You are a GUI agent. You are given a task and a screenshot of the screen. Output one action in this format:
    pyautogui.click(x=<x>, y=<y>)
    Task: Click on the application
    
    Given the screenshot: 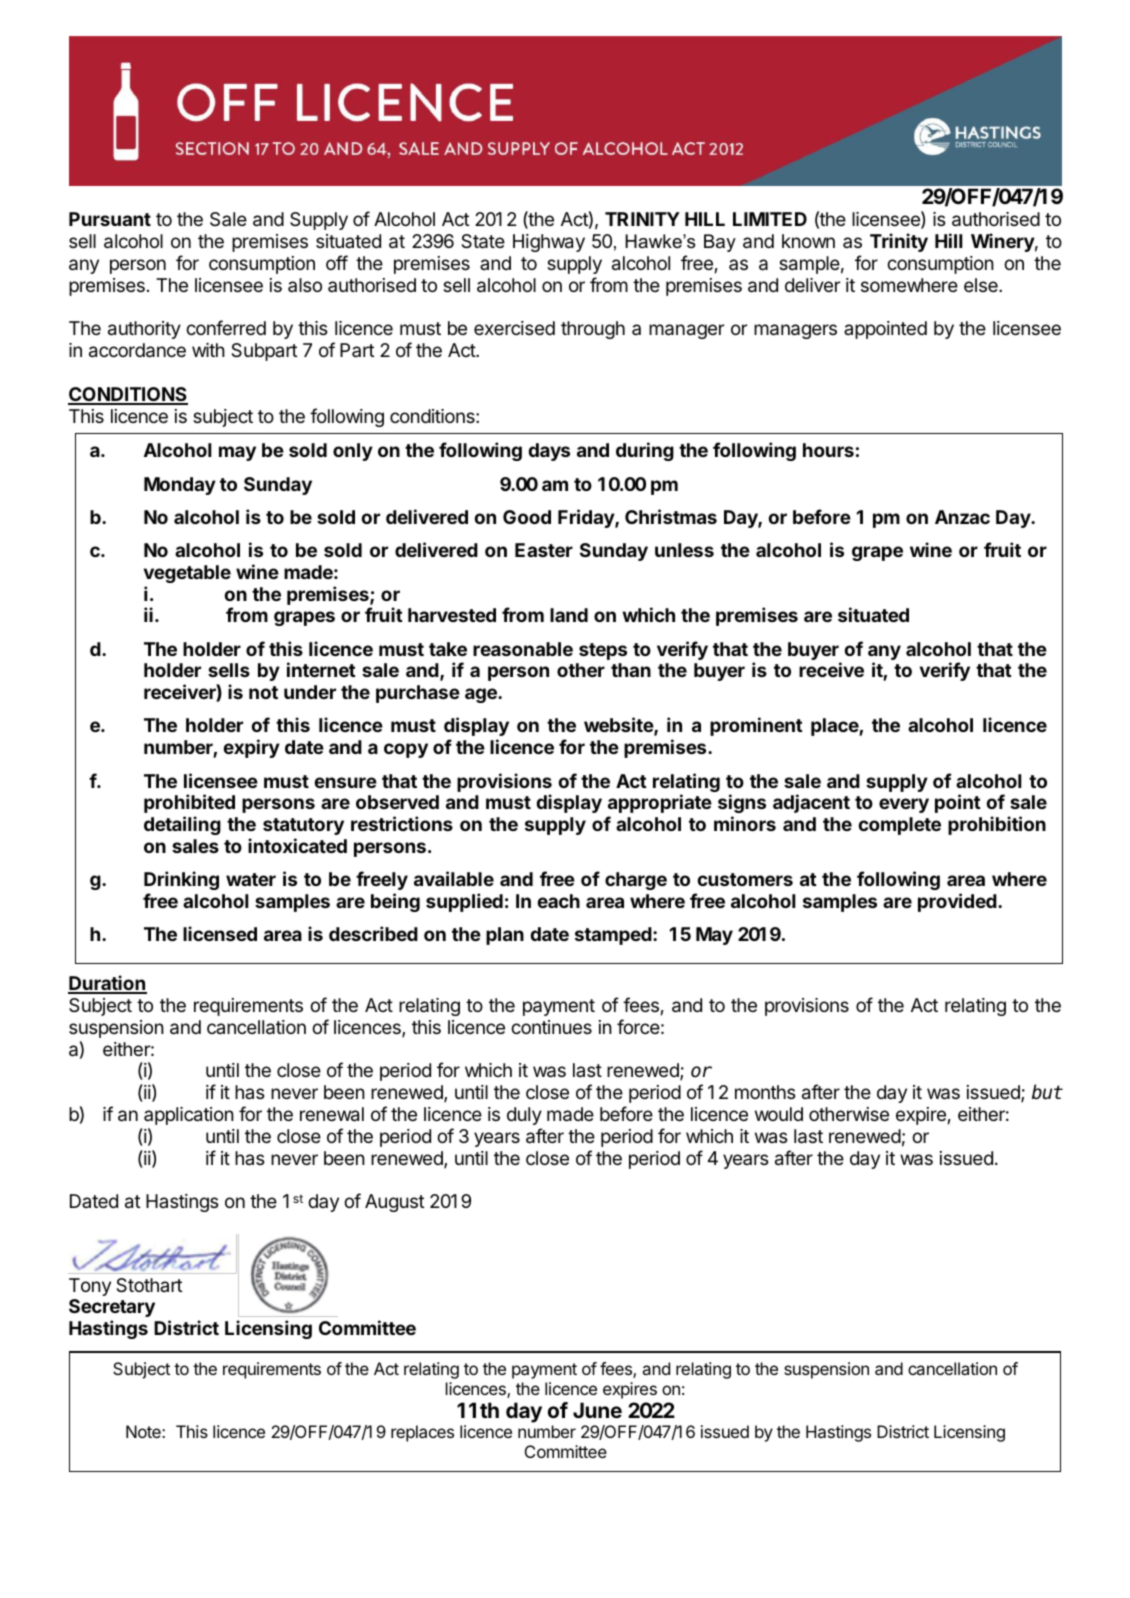 What is the action you would take?
    pyautogui.click(x=189, y=1116)
